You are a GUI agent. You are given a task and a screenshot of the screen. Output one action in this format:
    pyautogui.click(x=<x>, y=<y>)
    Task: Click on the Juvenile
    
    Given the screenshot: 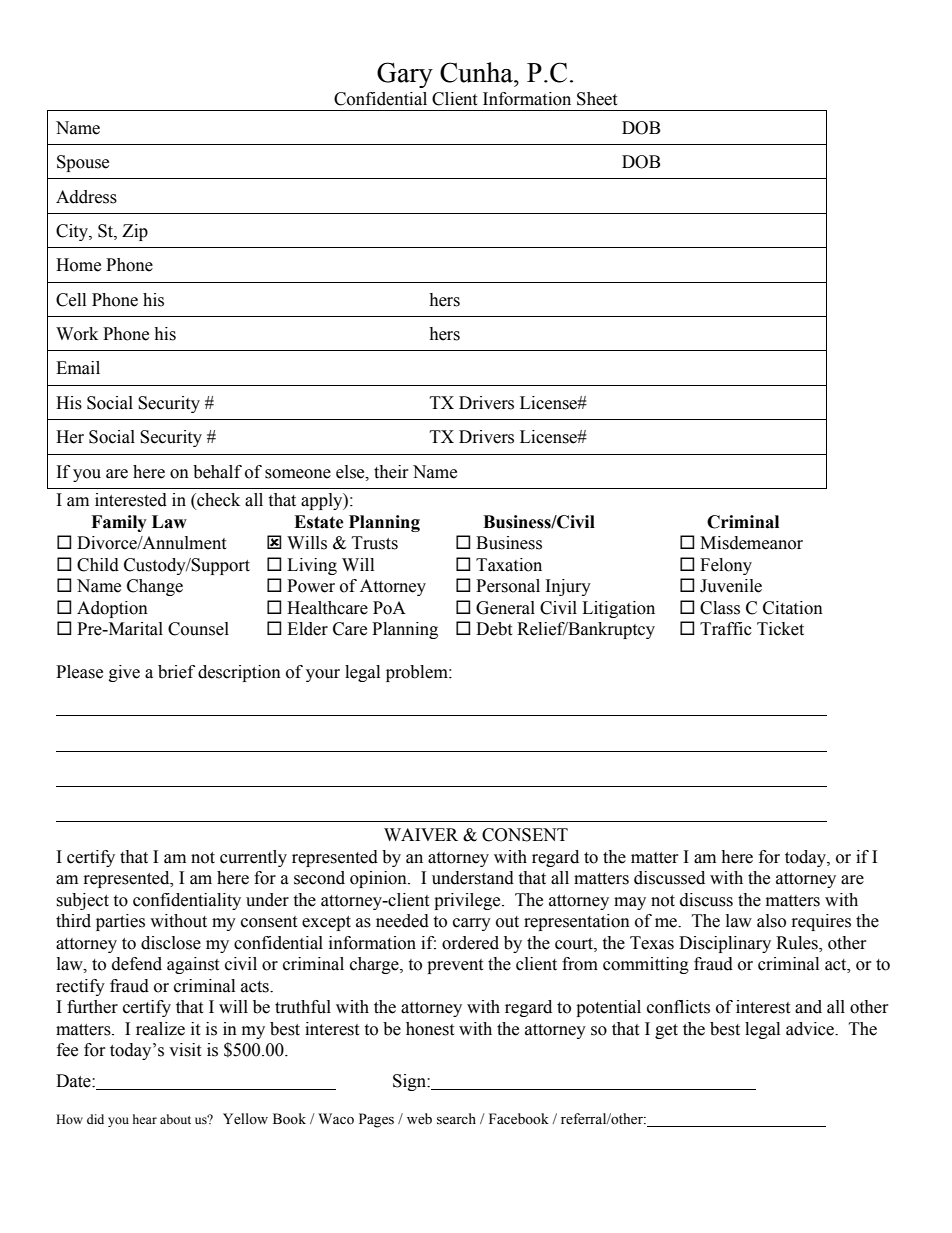 What is the action you would take?
    pyautogui.click(x=731, y=586)
